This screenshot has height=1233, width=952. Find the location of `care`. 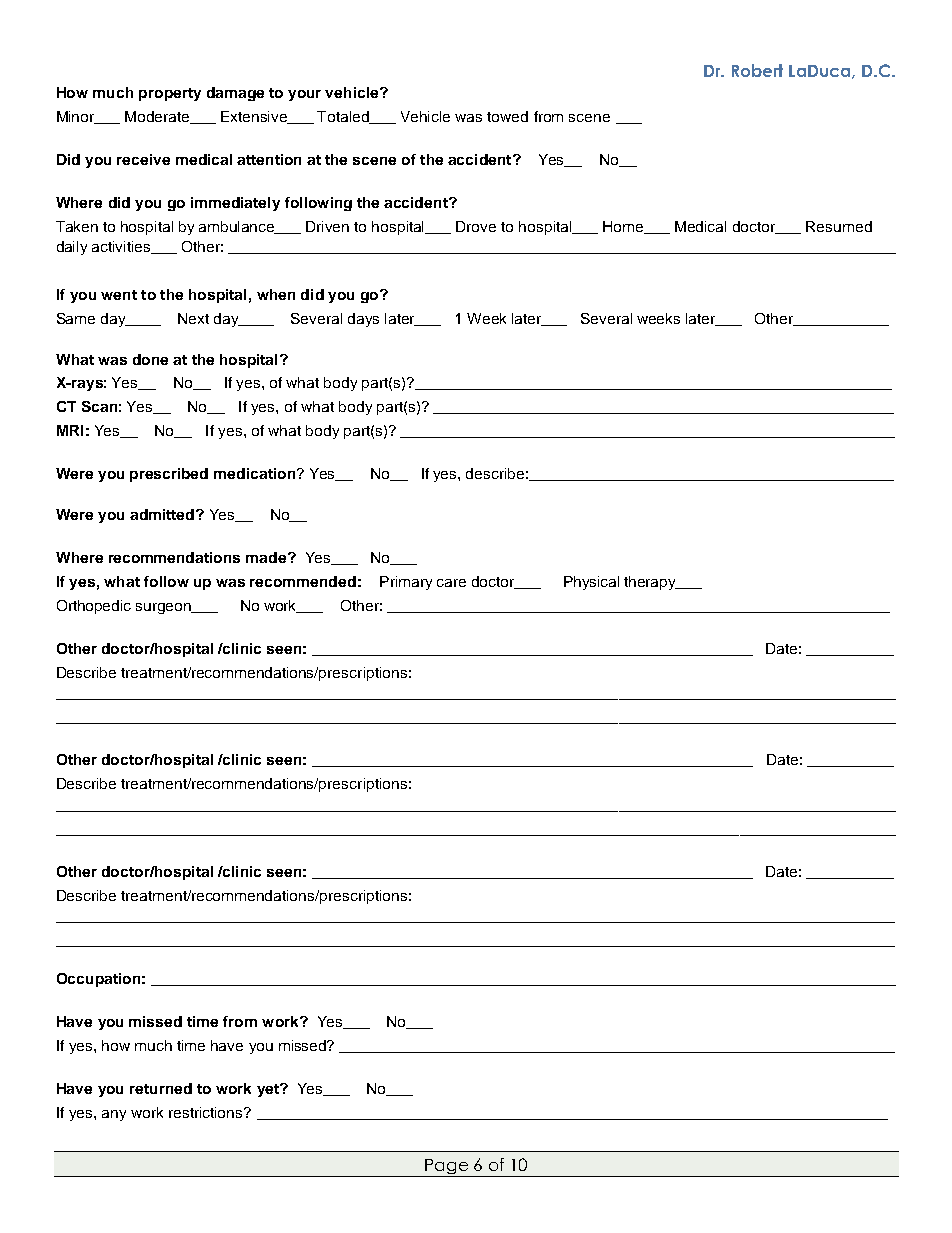

care is located at coordinates (451, 583).
